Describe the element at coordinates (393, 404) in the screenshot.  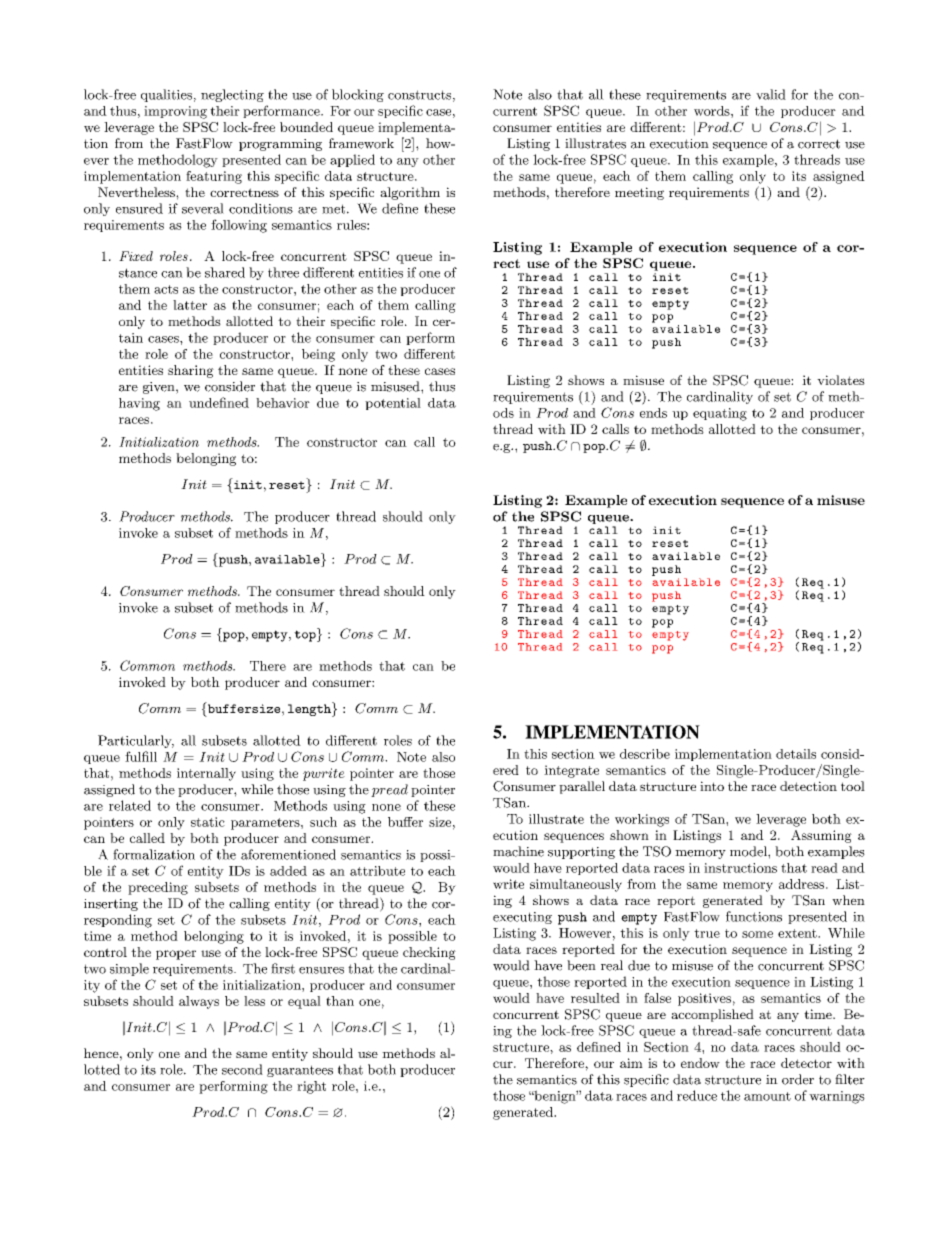
I see `potential` at that location.
